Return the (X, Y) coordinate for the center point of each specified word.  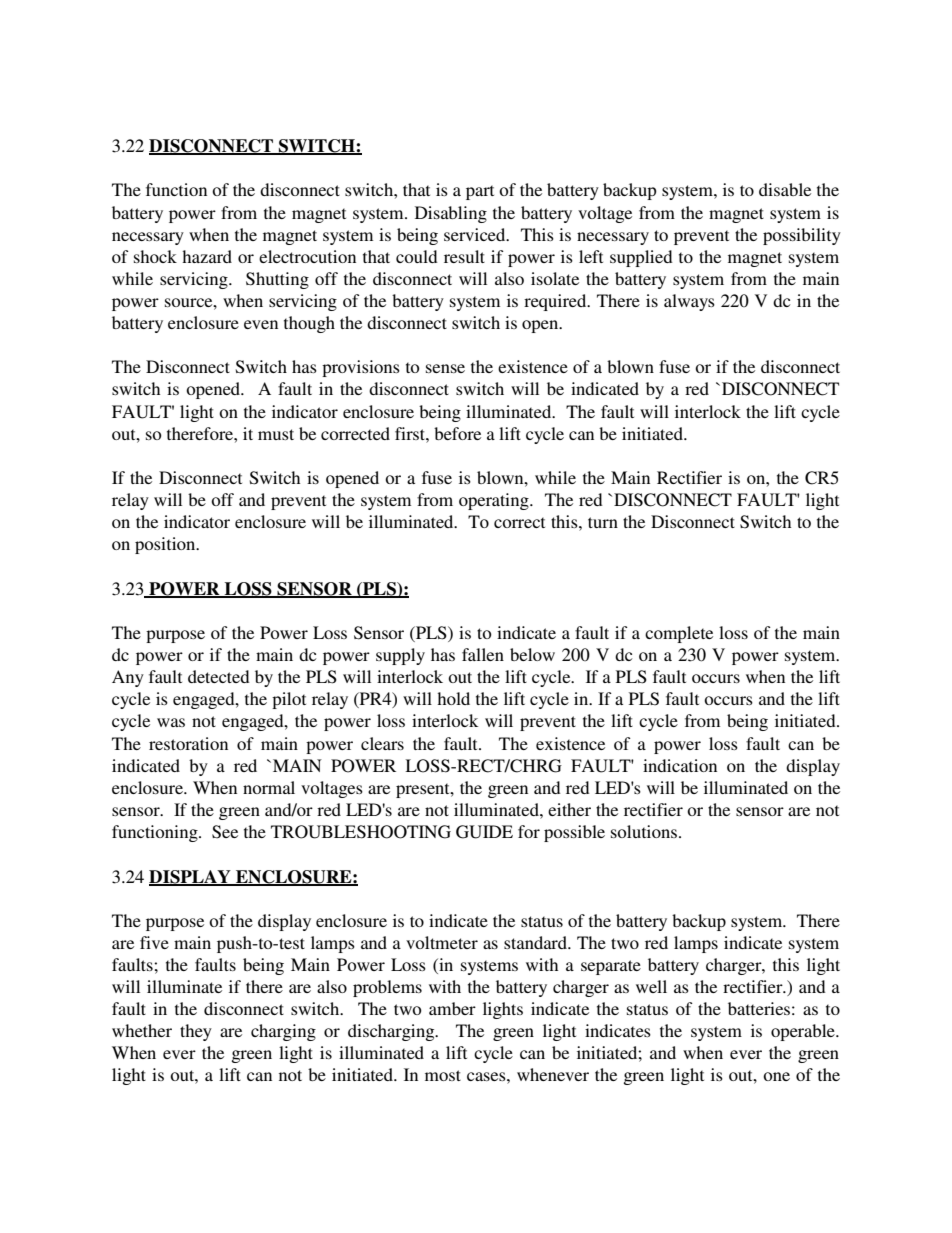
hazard (207, 256)
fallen (483, 654)
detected (219, 676)
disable (785, 189)
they (196, 1032)
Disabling (451, 214)
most (443, 1075)
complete (679, 634)
